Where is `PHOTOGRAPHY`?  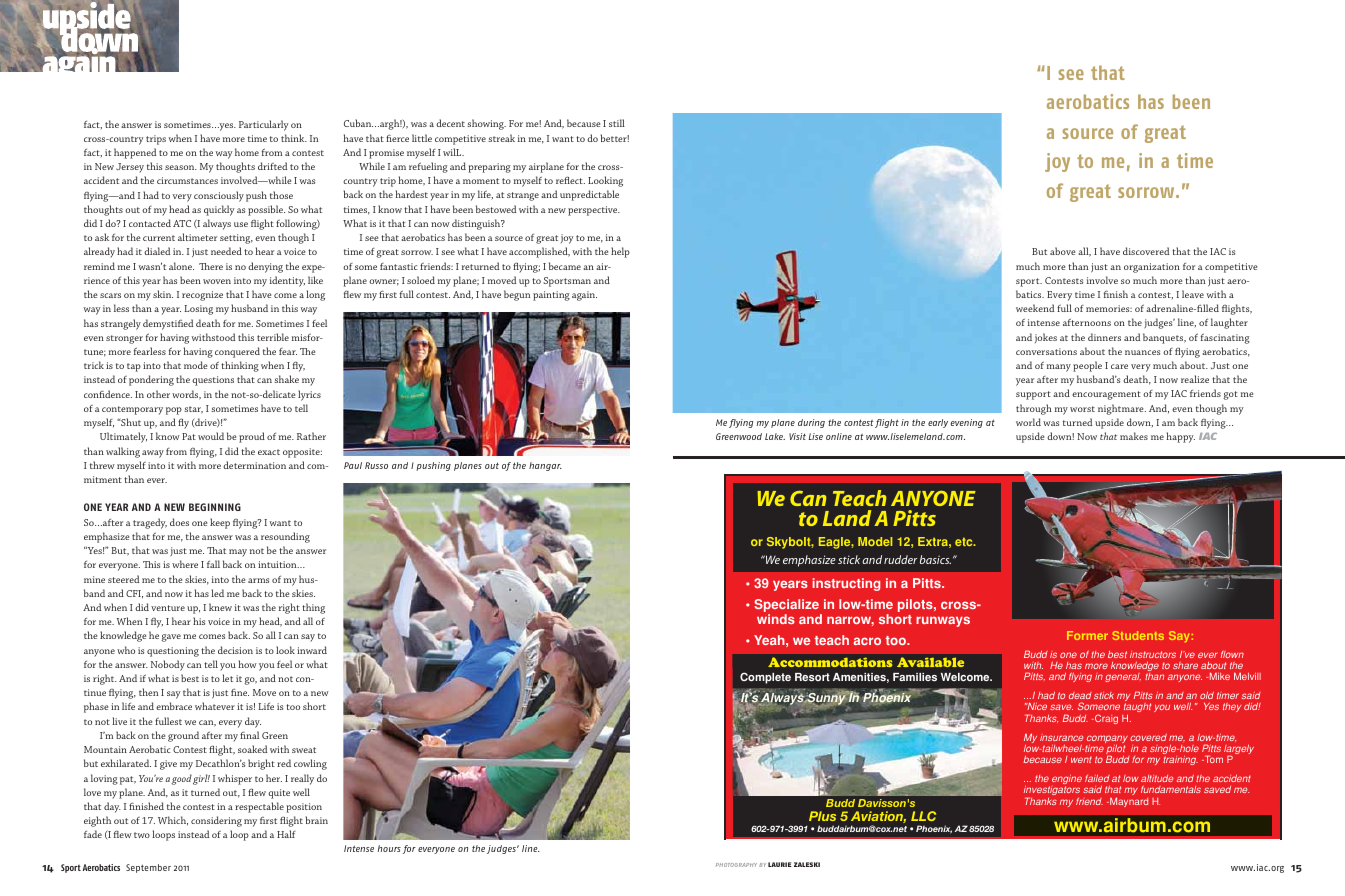 PHOTOGRAPHY is located at coordinates (736, 865).
